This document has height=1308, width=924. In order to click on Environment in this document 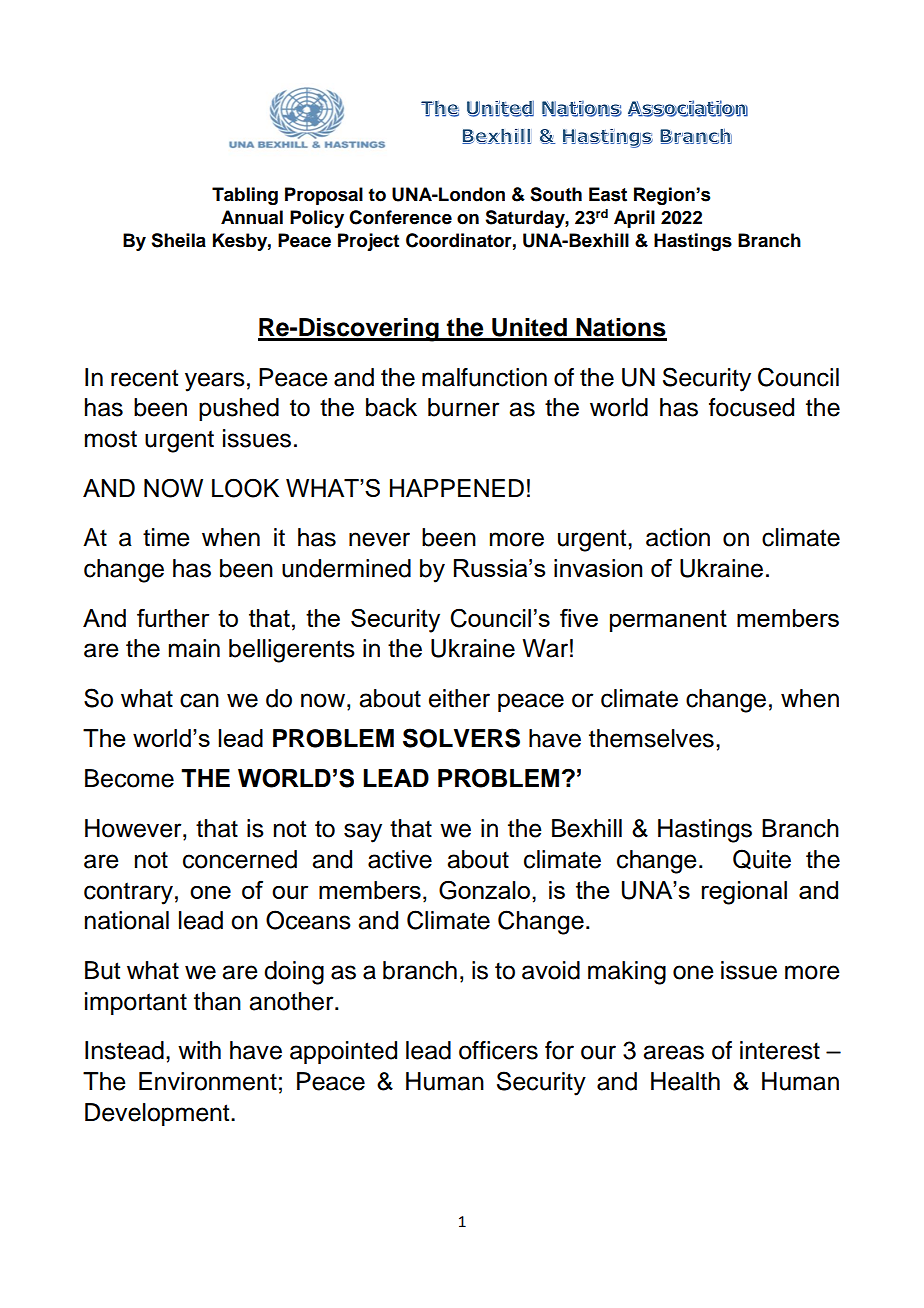, I will do `click(208, 1081)`.
